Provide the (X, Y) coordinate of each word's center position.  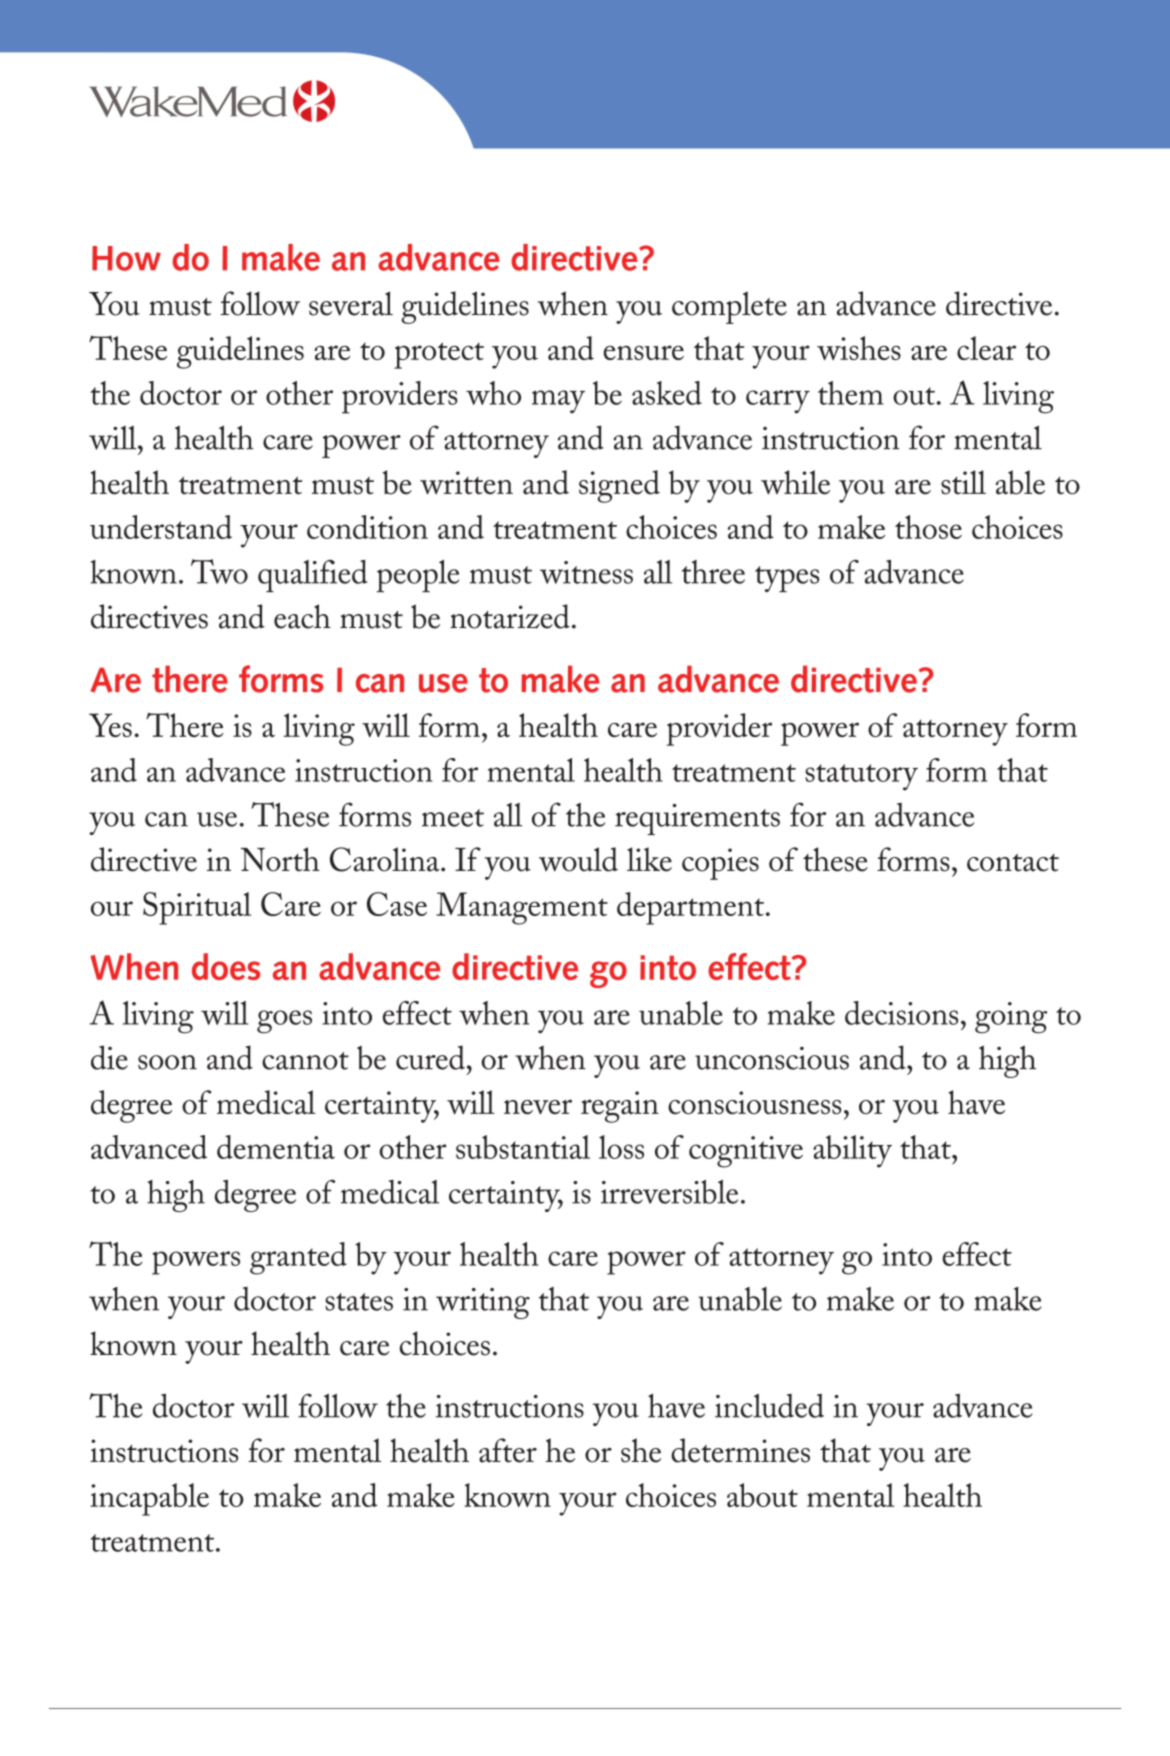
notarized (510, 616)
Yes (110, 725)
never (538, 1107)
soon (167, 1062)
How (126, 258)
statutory (861, 777)
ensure (644, 352)
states (359, 1302)
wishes (859, 348)
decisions (901, 1013)
